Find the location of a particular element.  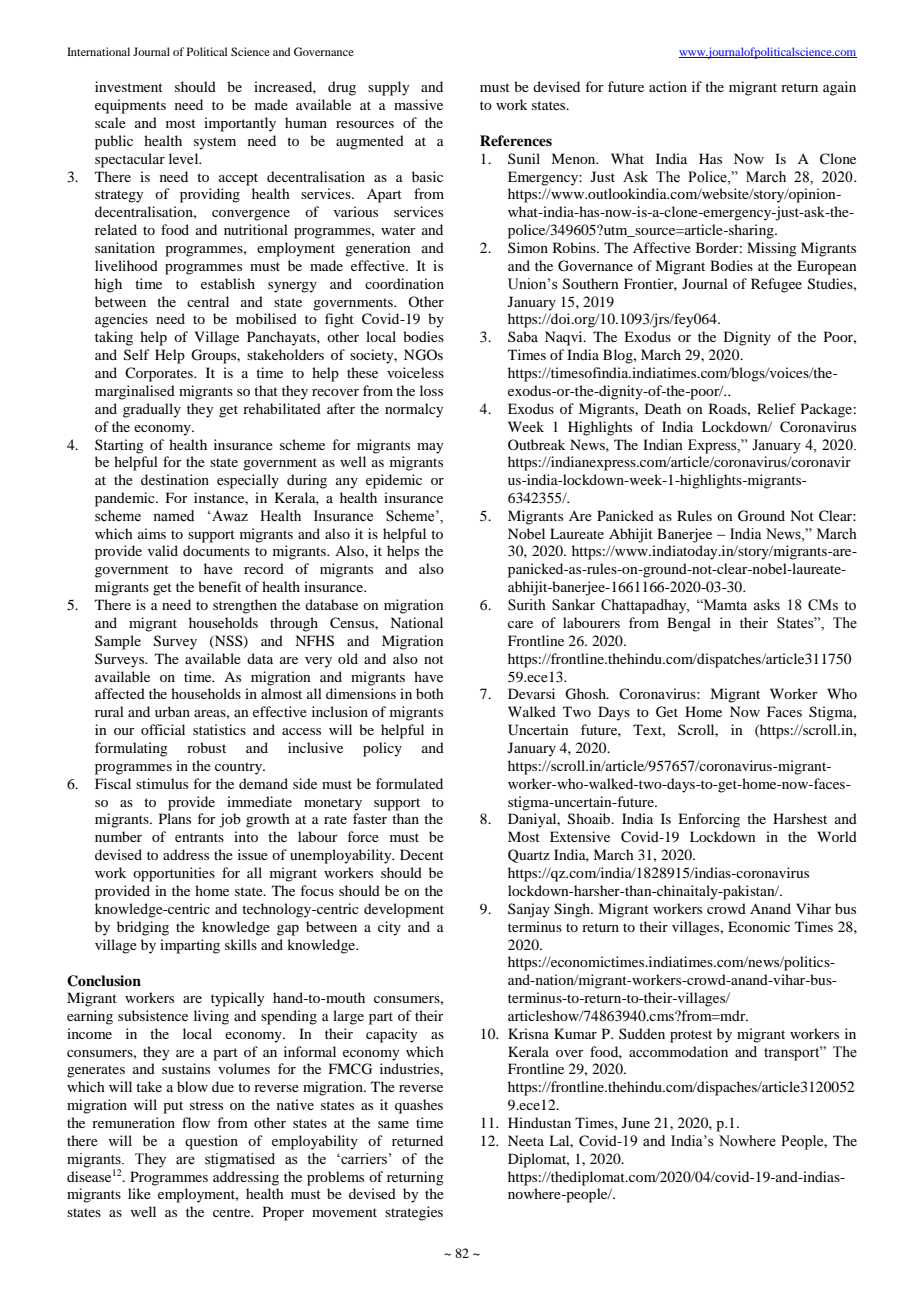

Refugee is located at coordinates (776, 285).
